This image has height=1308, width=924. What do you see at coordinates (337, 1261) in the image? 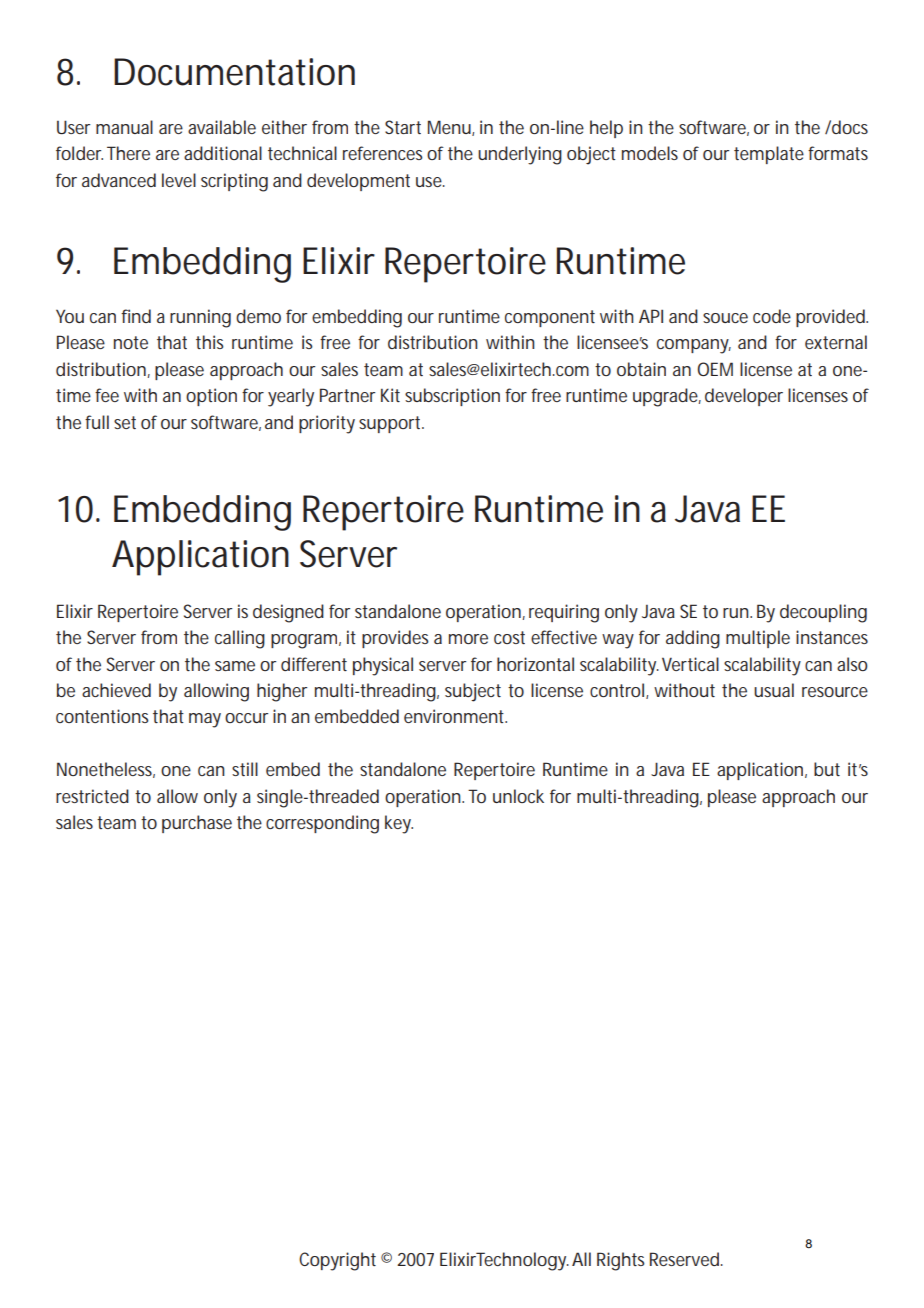
I see `Copyright` at bounding box center [337, 1261].
